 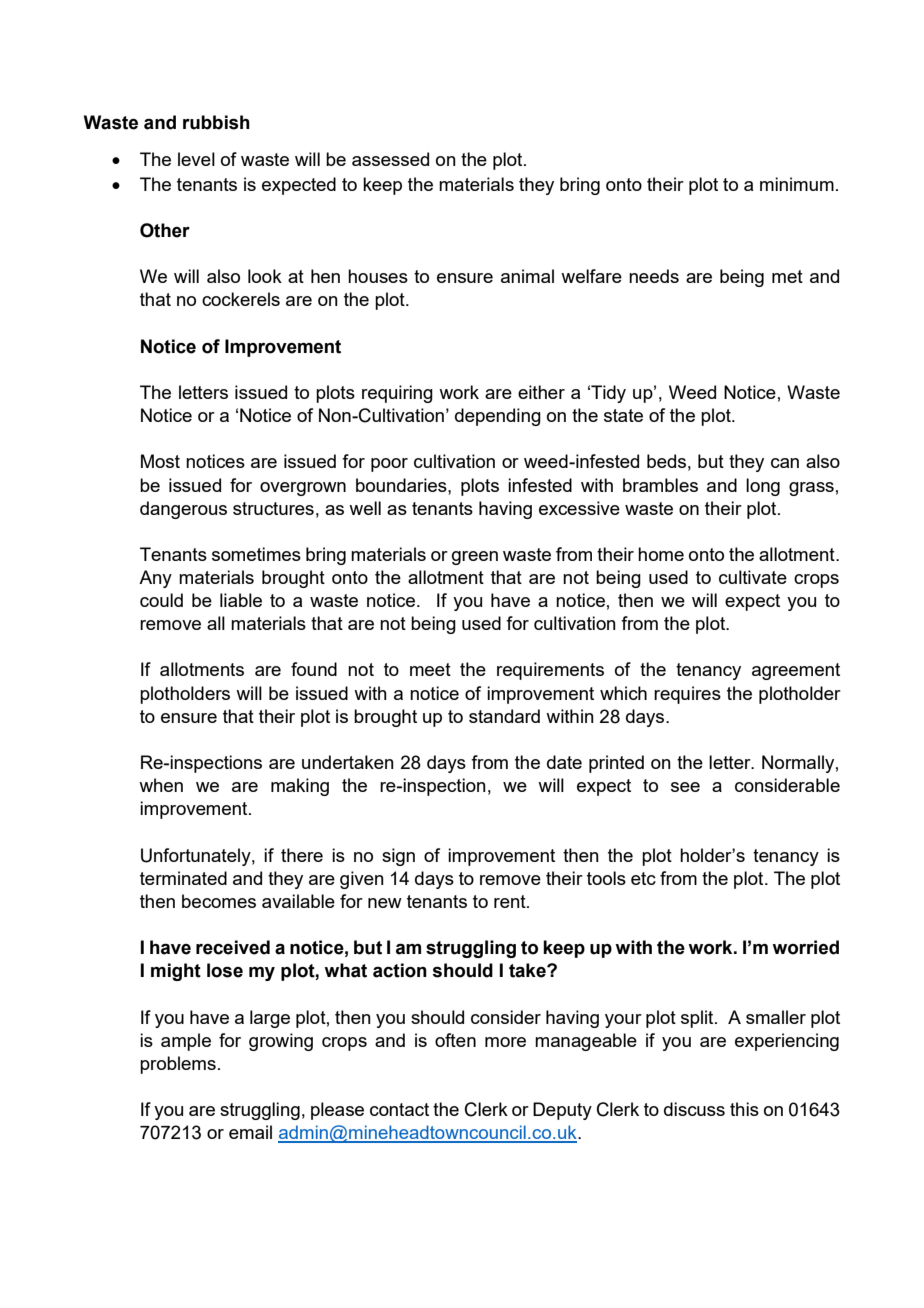 I want to click on minimum, so click(x=797, y=184).
